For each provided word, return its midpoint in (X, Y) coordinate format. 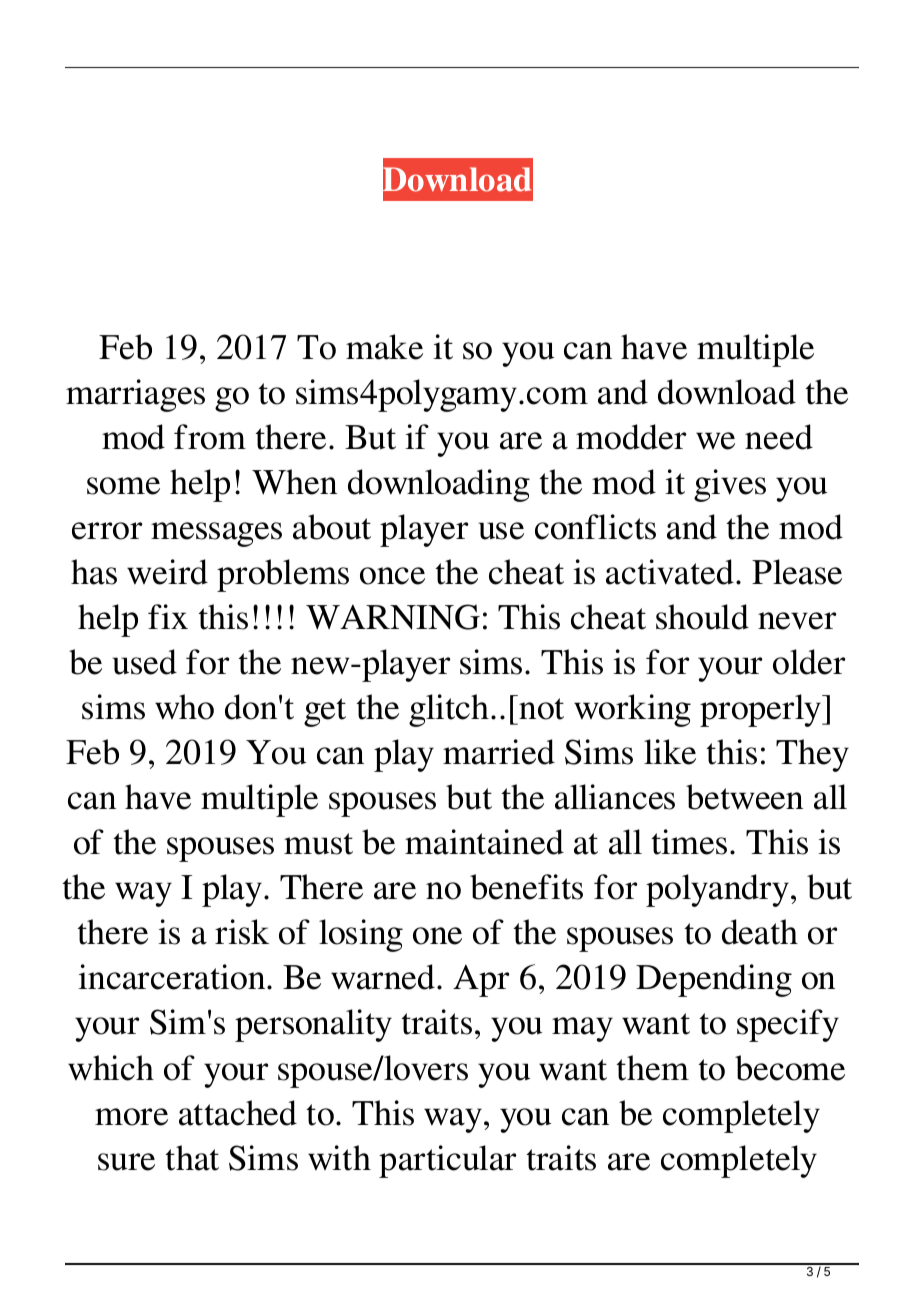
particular (448, 1161)
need (779, 437)
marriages (135, 395)
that (192, 1158)
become (790, 1068)
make (384, 347)
